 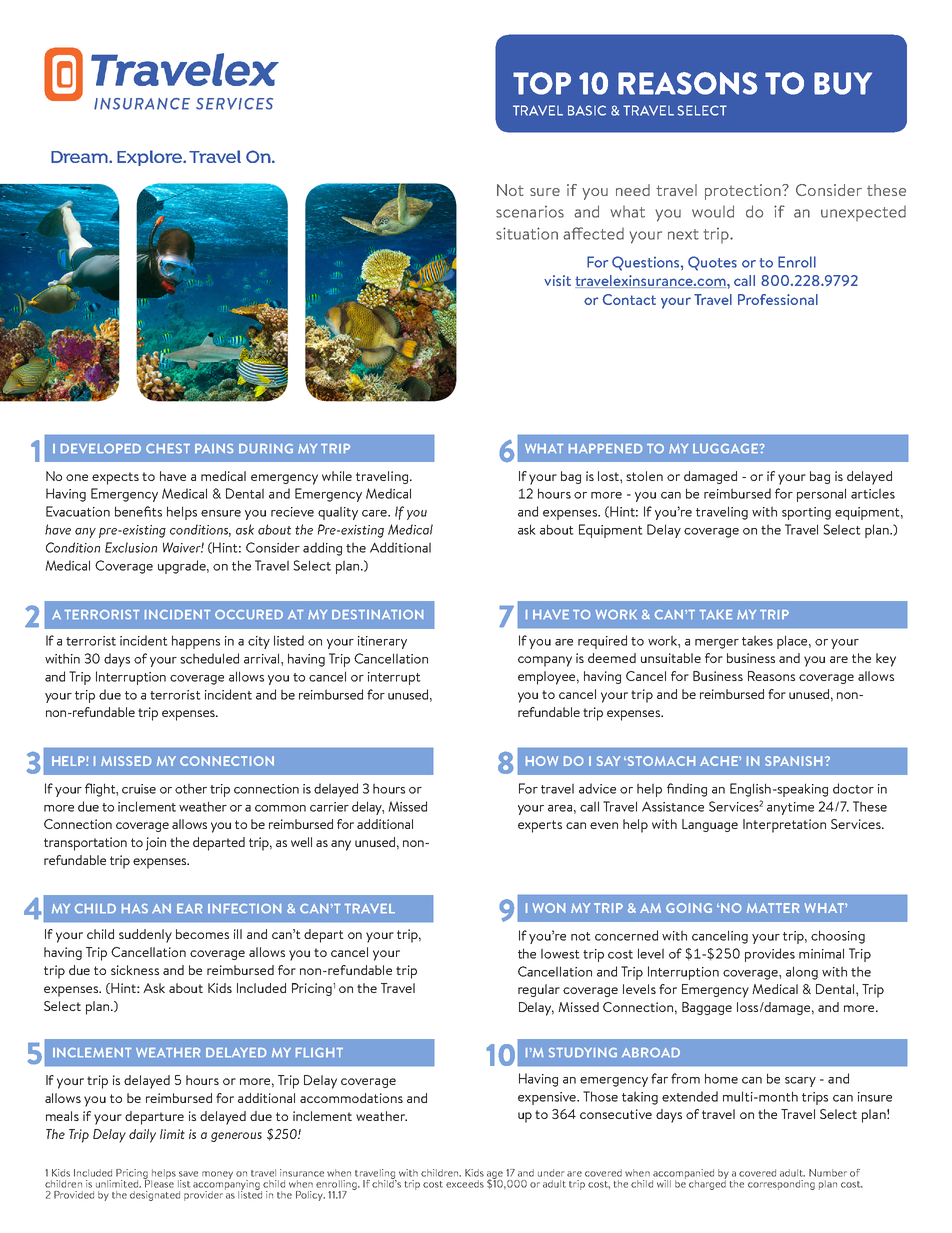 What do you see at coordinates (188, 1174) in the page?
I see `save` at bounding box center [188, 1174].
